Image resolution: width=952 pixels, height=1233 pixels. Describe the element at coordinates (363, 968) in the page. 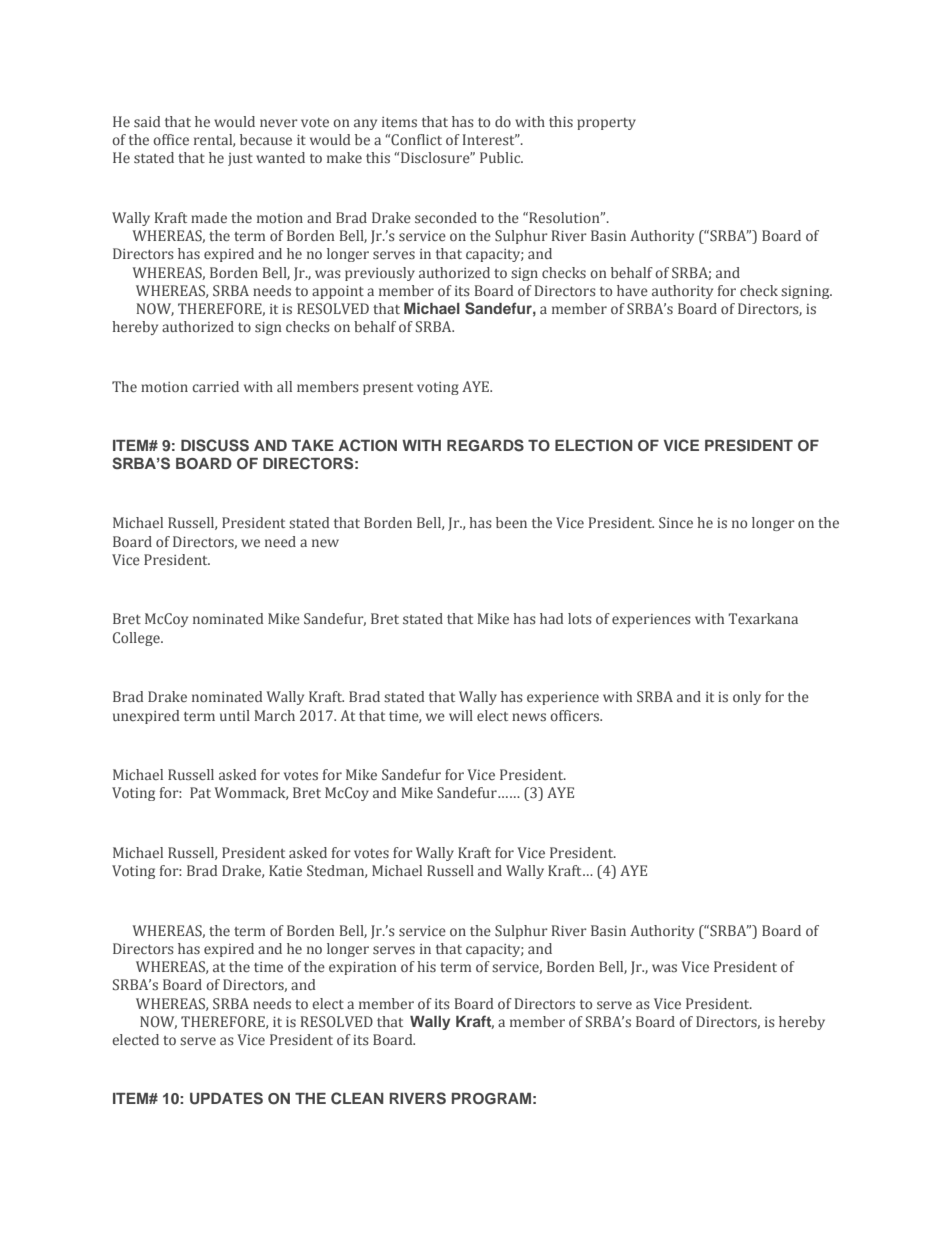

I see `expiration` at that location.
